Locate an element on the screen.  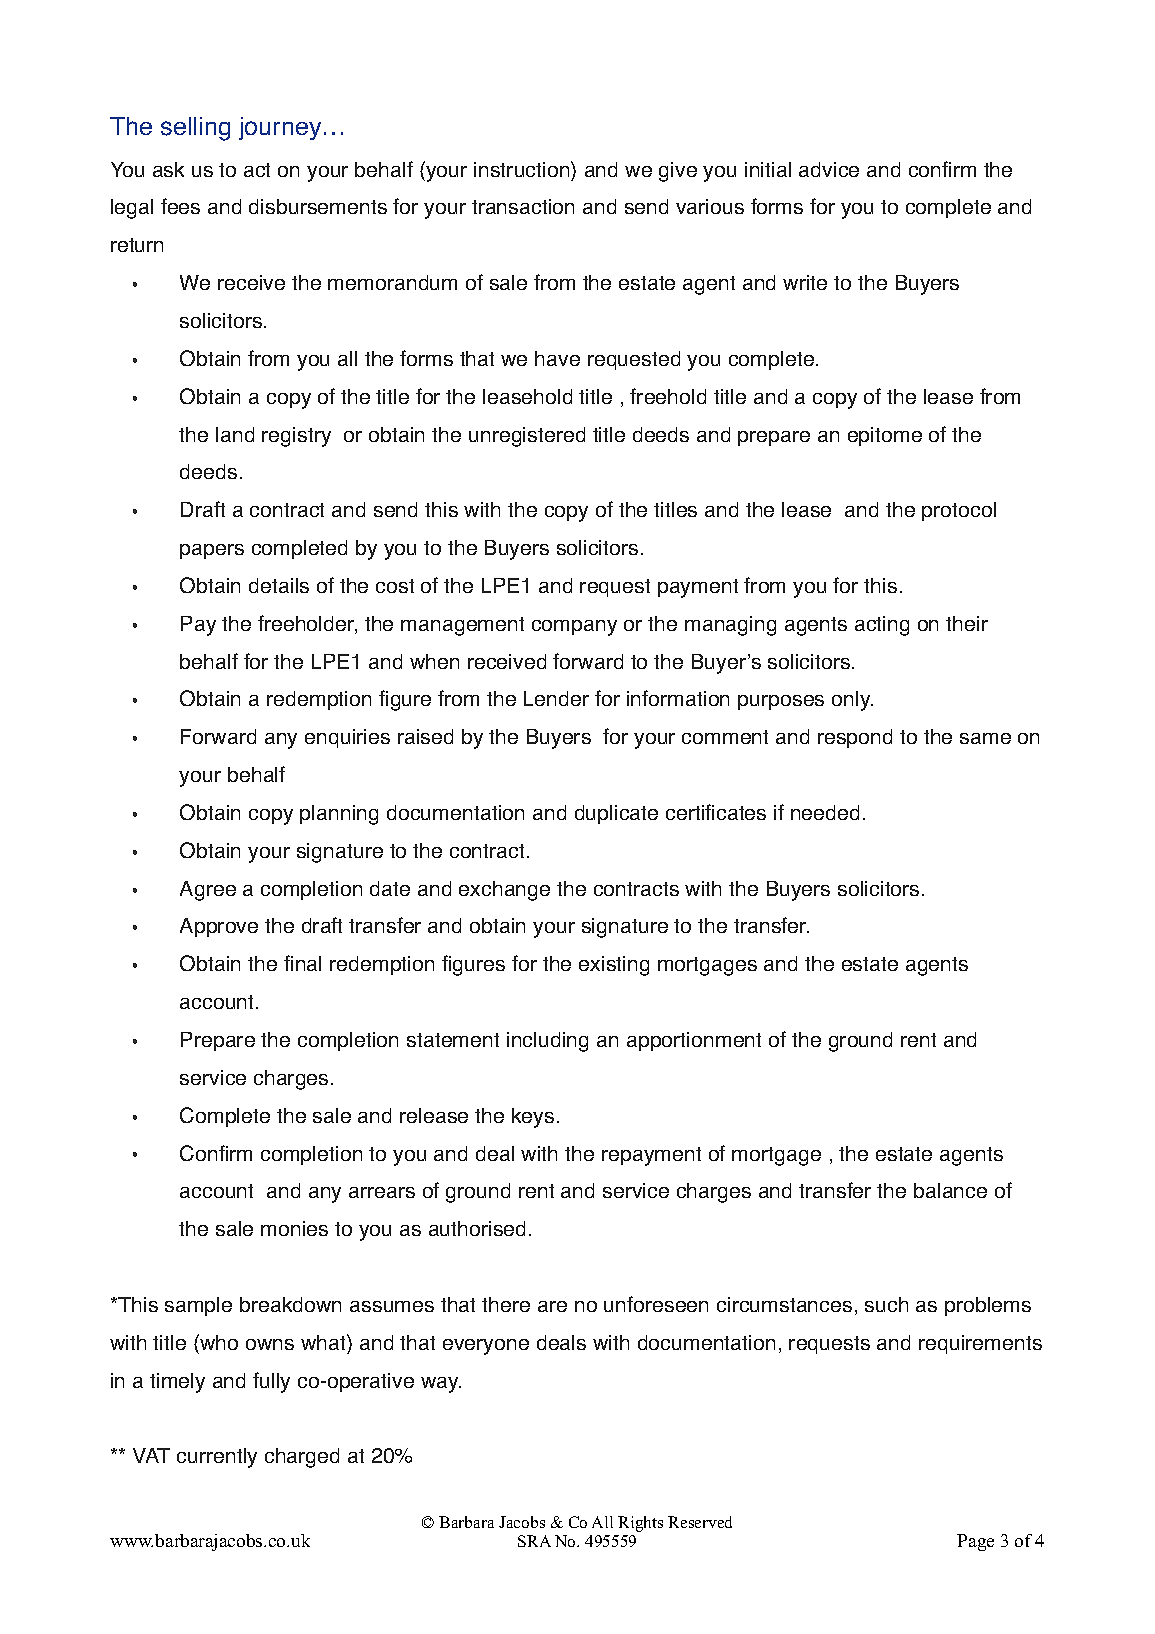
charged is located at coordinates (302, 1458).
